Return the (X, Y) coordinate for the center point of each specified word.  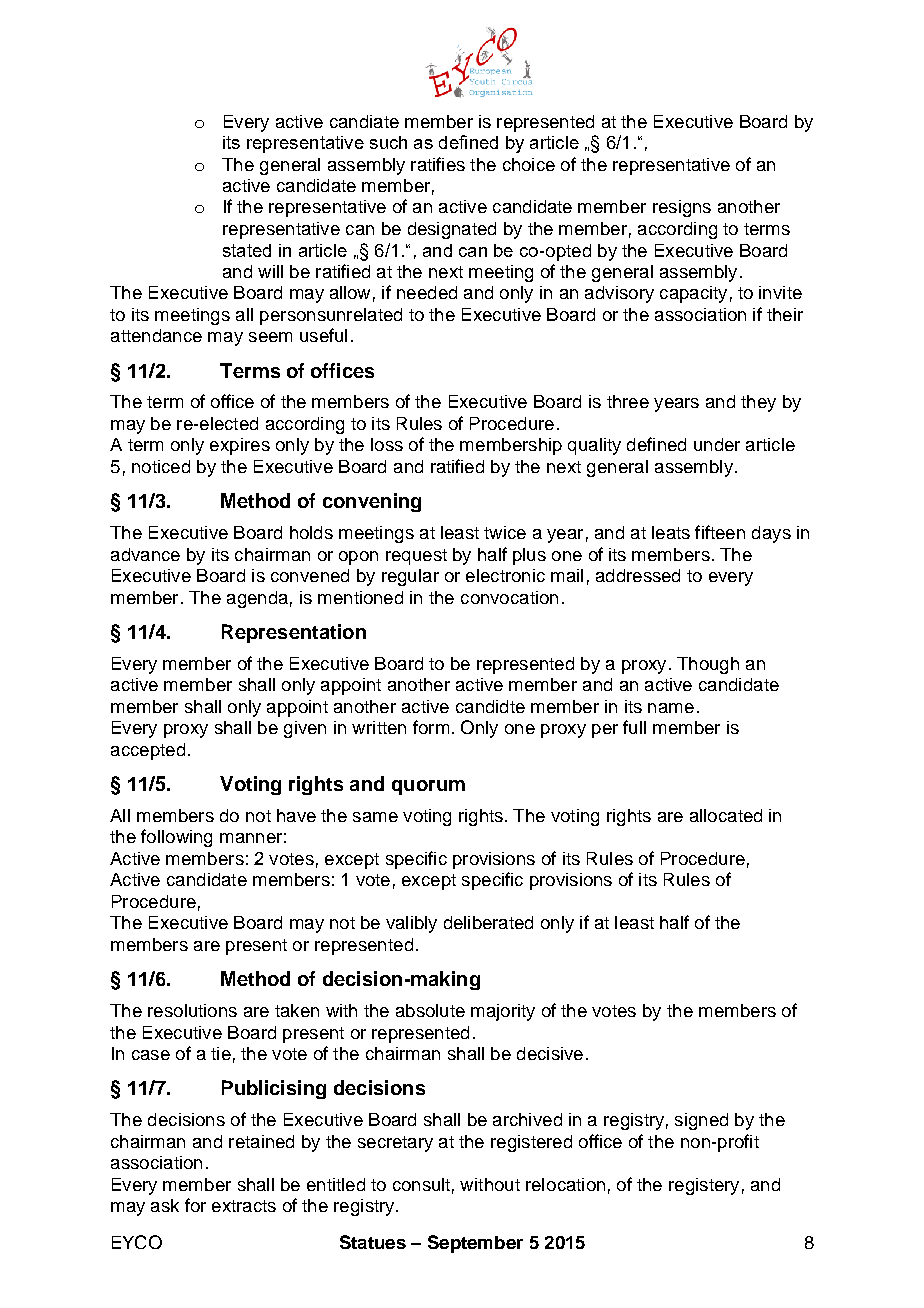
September (475, 1244)
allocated (726, 815)
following (176, 838)
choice (529, 164)
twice (505, 532)
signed (701, 1121)
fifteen (720, 532)
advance (145, 554)
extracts (244, 1206)
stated (247, 250)
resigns (682, 208)
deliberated (488, 922)
